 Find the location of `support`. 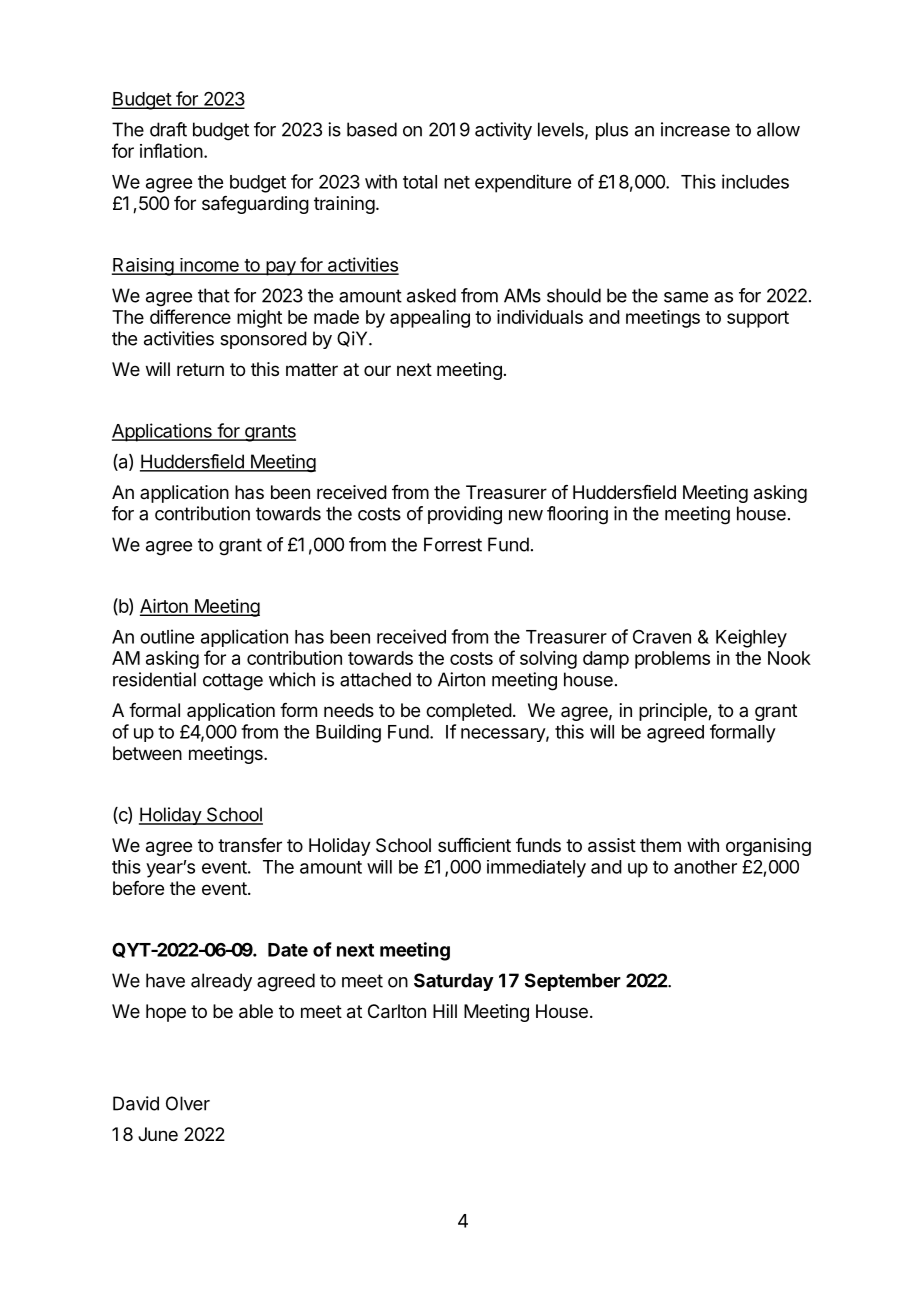

support is located at coordinates (758, 319).
